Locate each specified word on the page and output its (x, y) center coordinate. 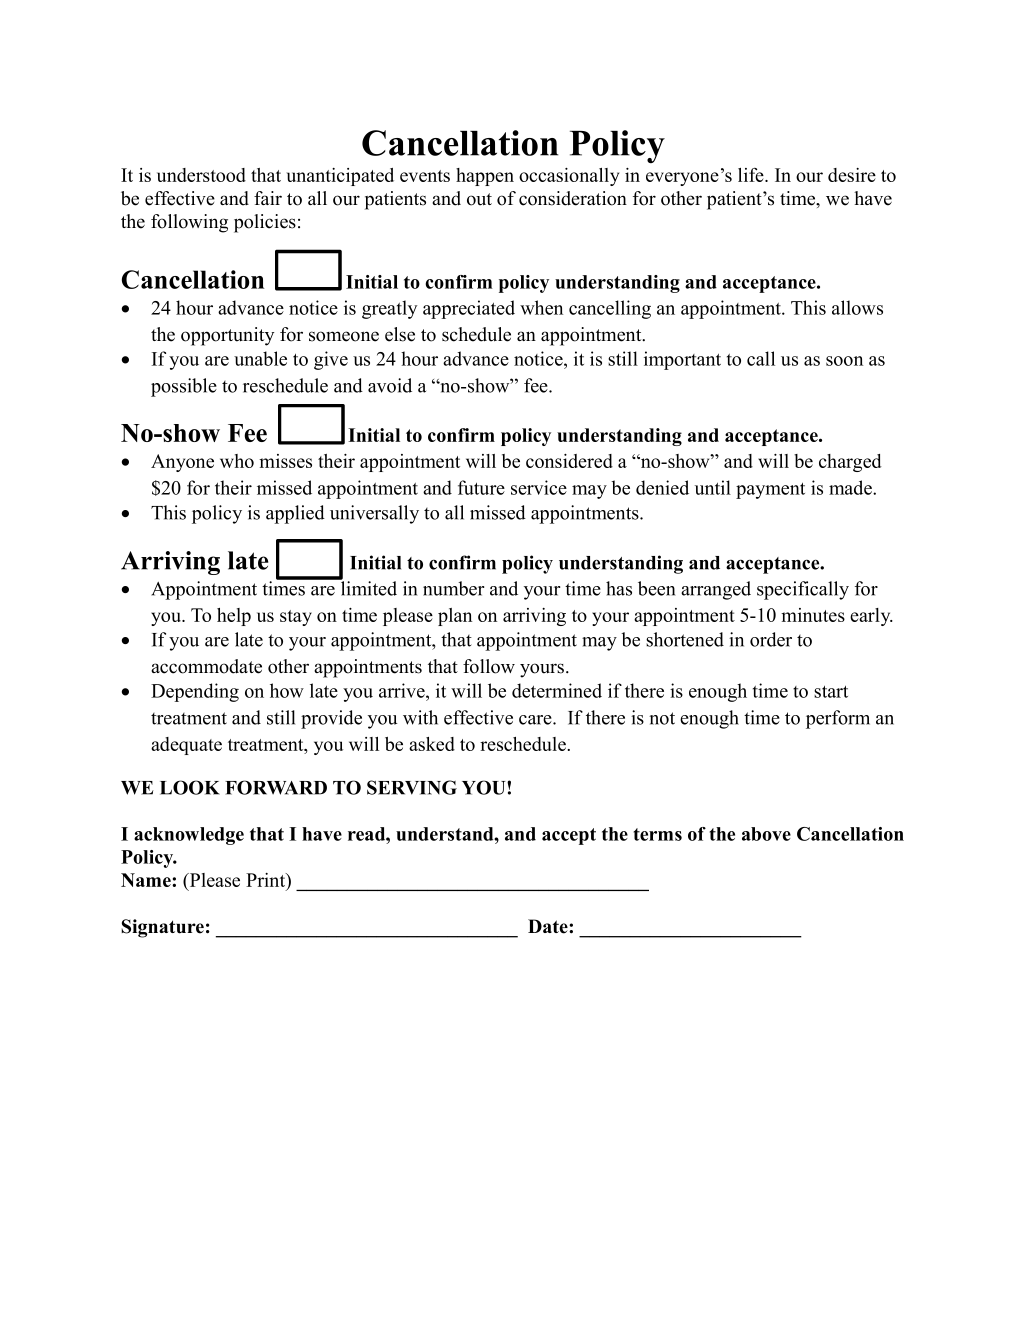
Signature (162, 928)
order (771, 639)
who (237, 461)
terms (658, 834)
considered (569, 461)
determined (557, 690)
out (479, 199)
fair (268, 198)
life (752, 175)
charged (850, 463)
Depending (195, 692)
